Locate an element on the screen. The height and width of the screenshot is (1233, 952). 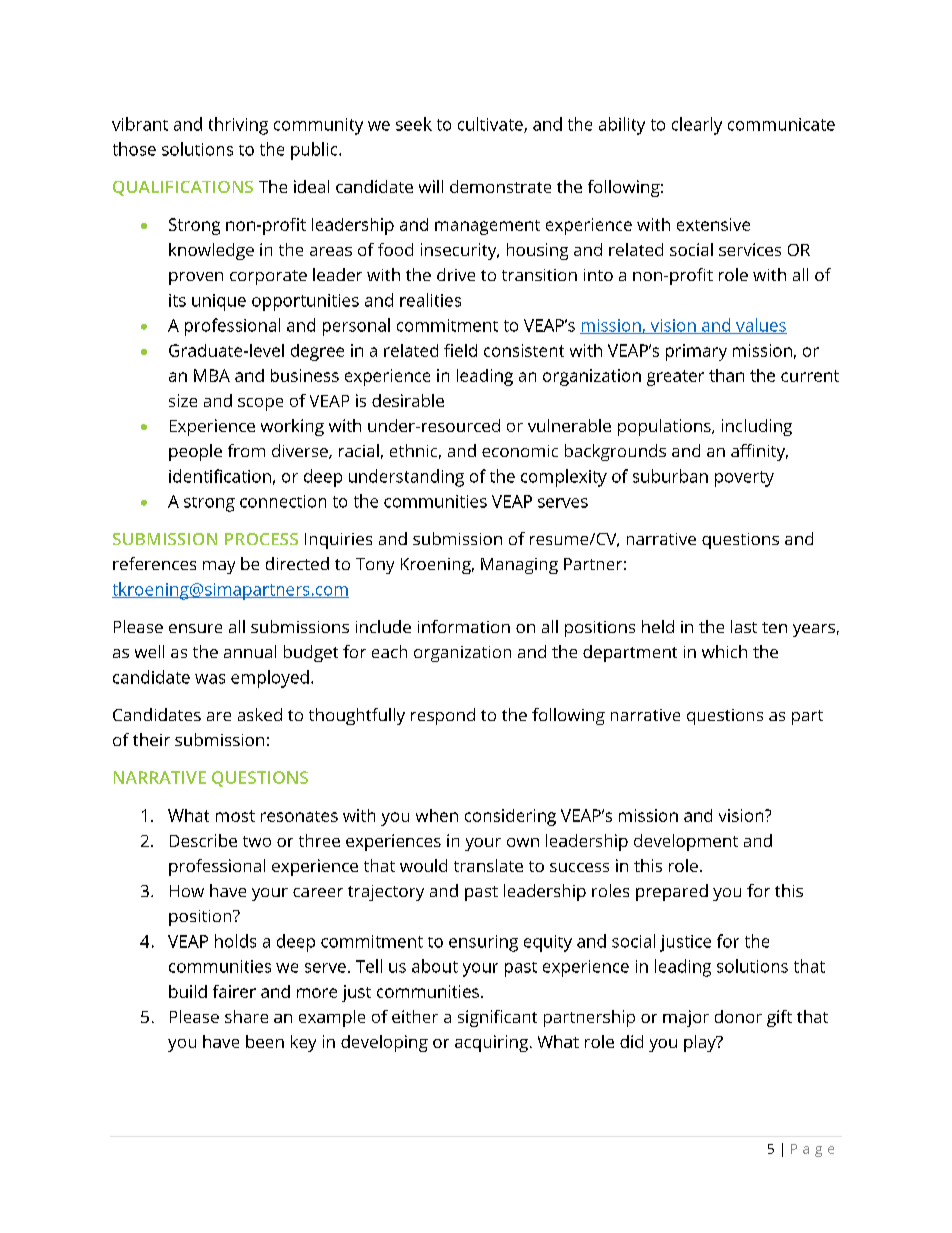
cultivate is located at coordinates (491, 125).
